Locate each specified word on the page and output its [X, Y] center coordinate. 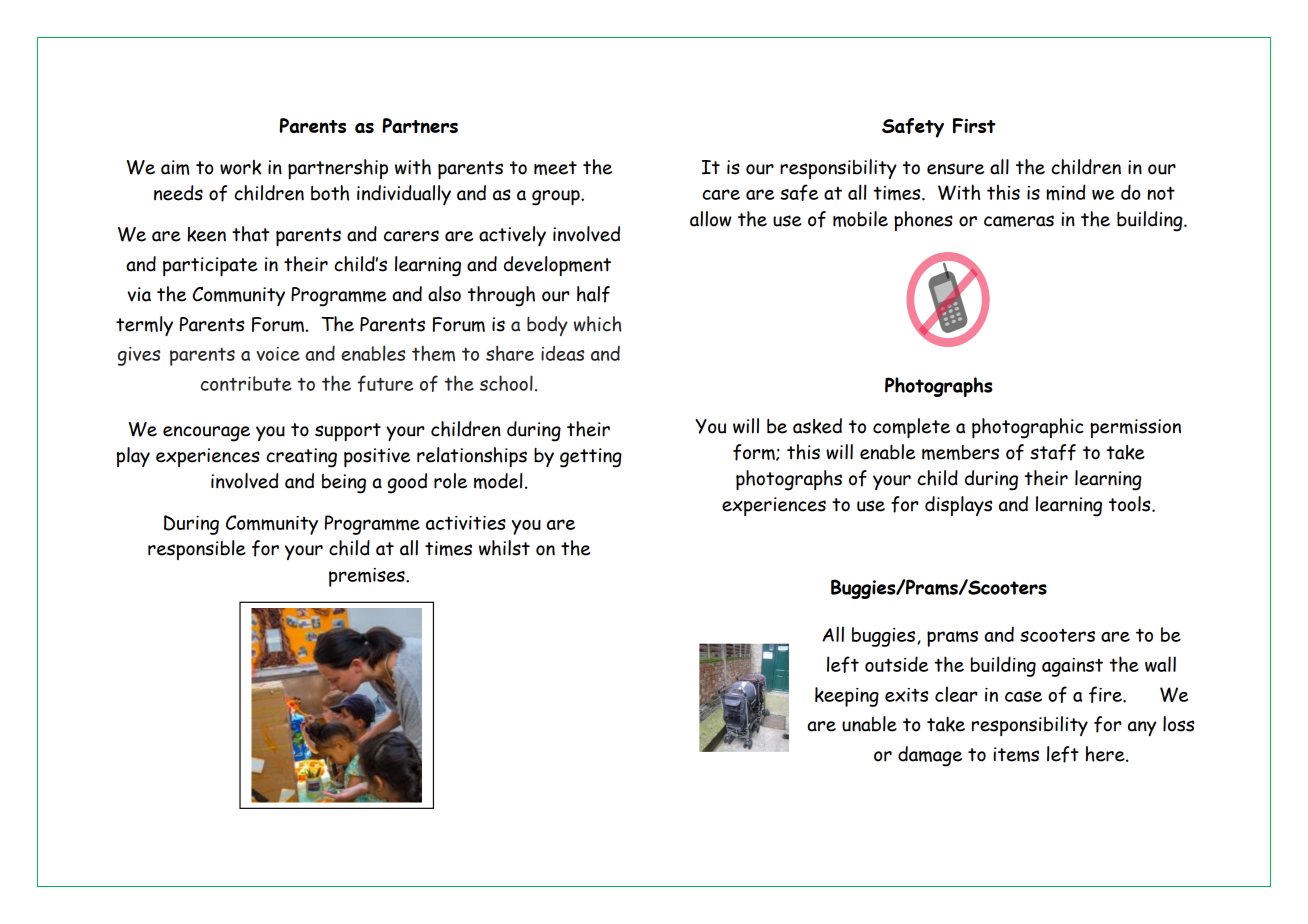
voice [278, 354]
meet [555, 168]
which [598, 324]
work [240, 167]
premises [368, 577]
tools [1131, 504]
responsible [197, 550]
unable [869, 724]
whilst [504, 548]
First [974, 126]
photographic [1028, 428]
